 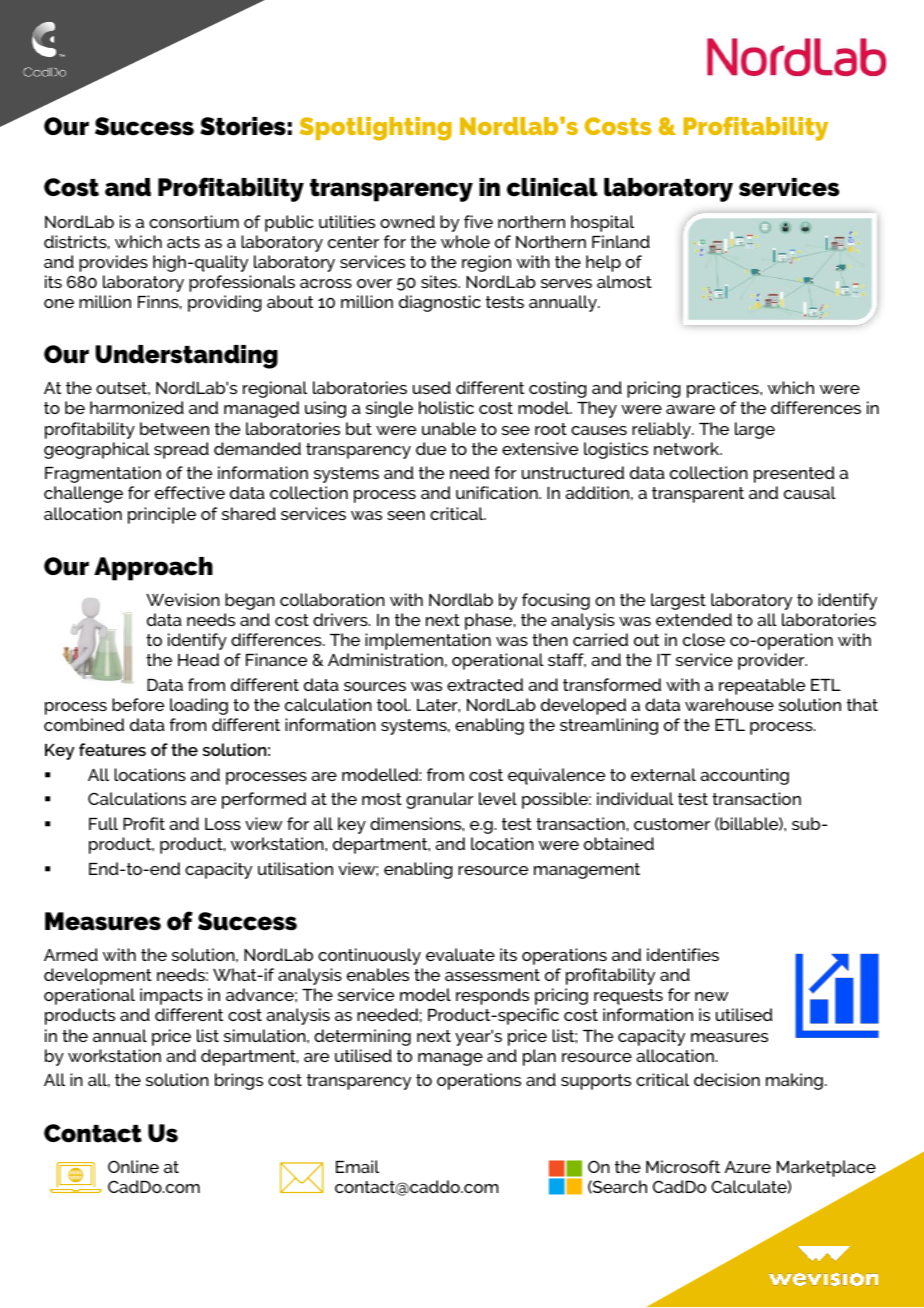 I want to click on implementation, so click(x=428, y=641).
